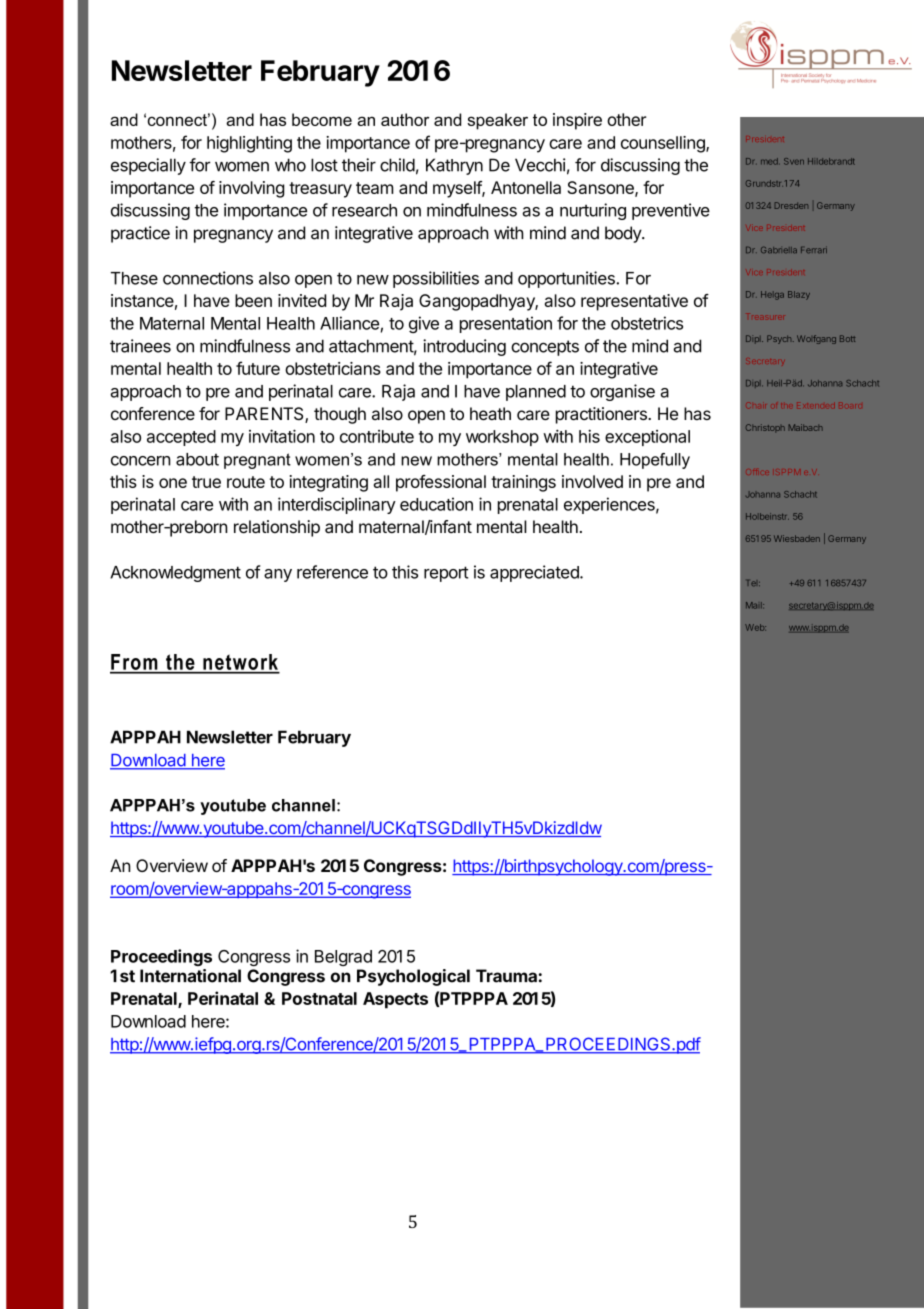 Image resolution: width=924 pixels, height=1309 pixels. Describe the element at coordinates (506, 976) in the document. I see `Trauma` at that location.
